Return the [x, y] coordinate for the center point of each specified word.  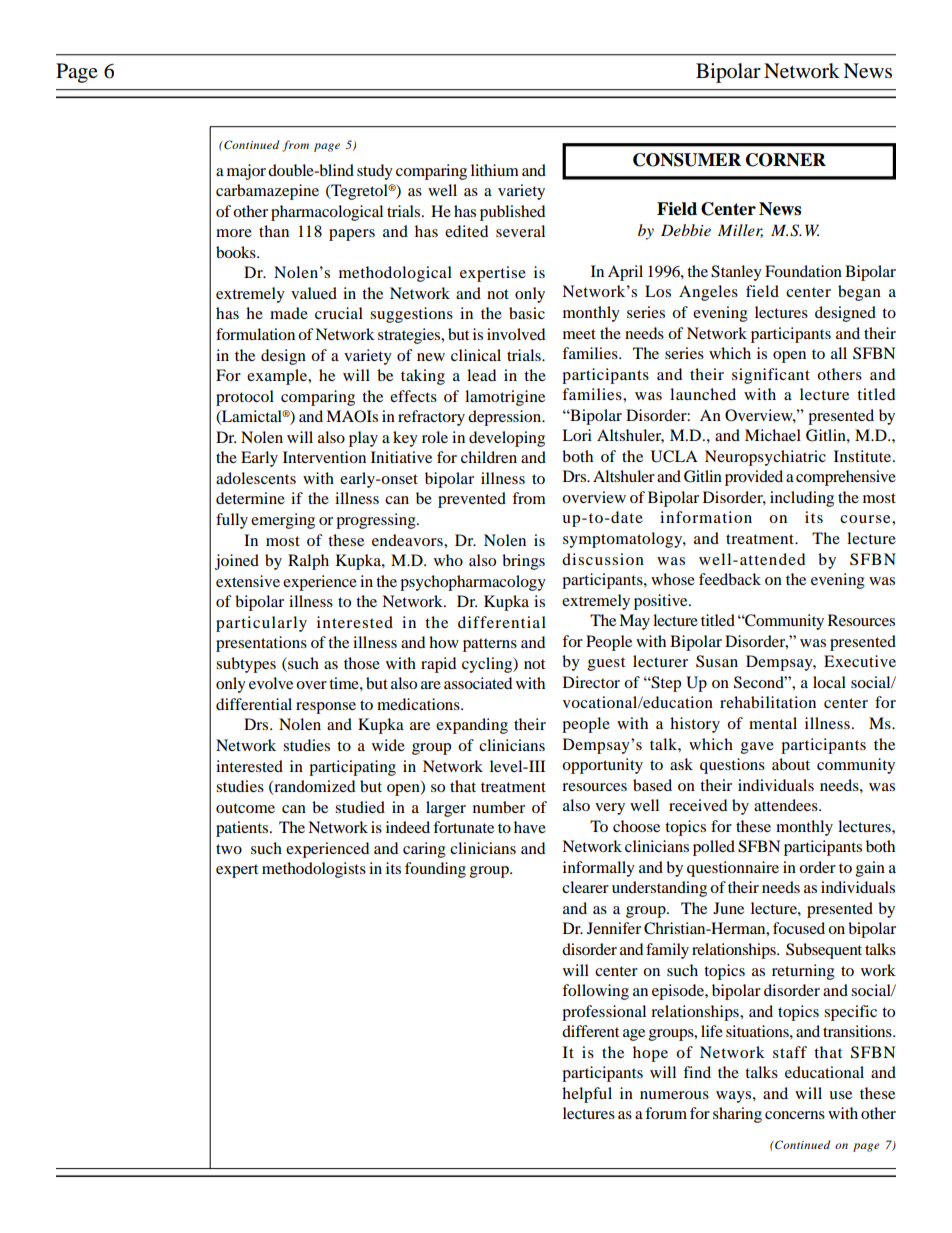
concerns [795, 1115]
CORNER [786, 160]
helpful [587, 1095]
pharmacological [327, 213]
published [512, 213]
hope [650, 1054]
